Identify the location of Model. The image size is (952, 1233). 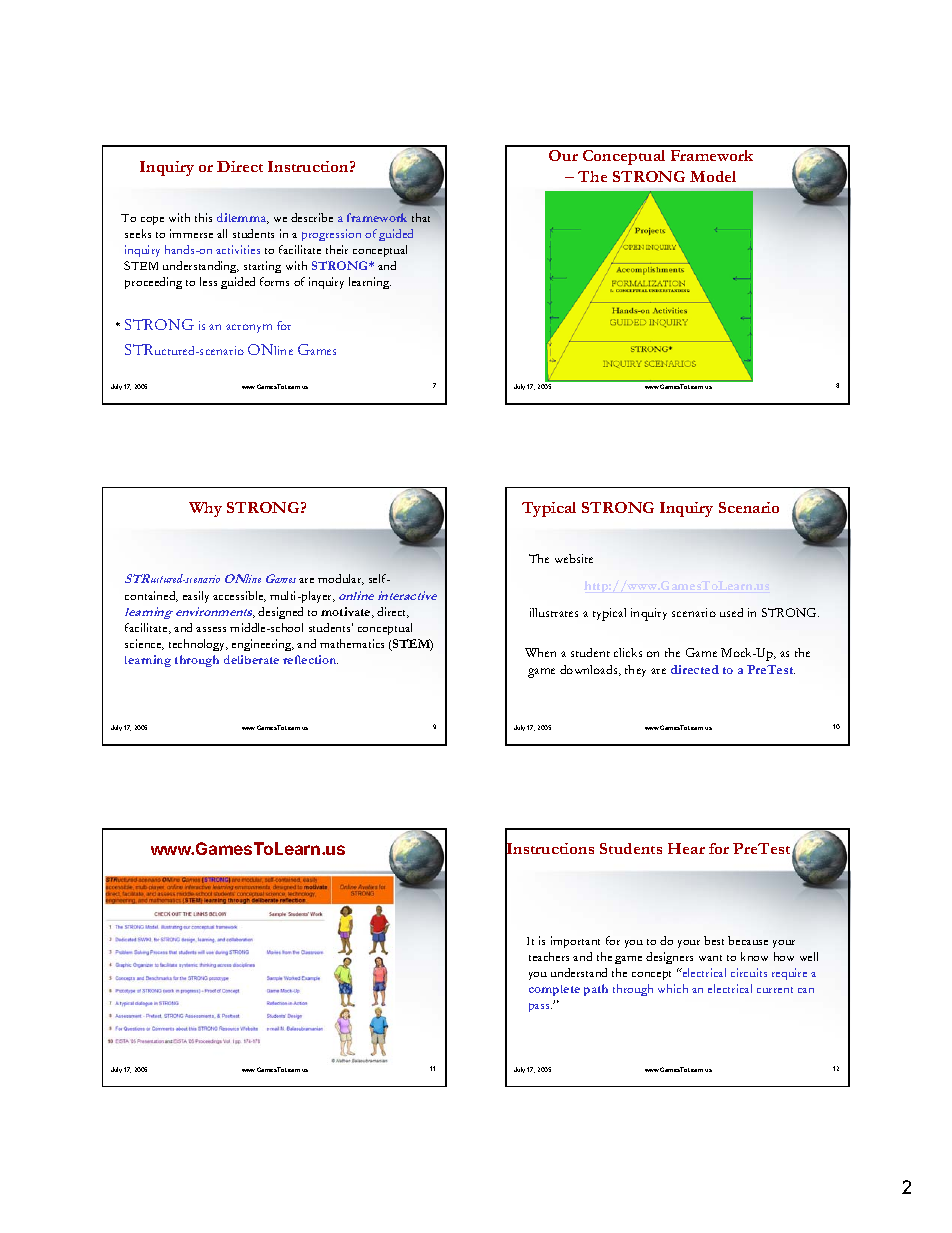
(713, 176).
